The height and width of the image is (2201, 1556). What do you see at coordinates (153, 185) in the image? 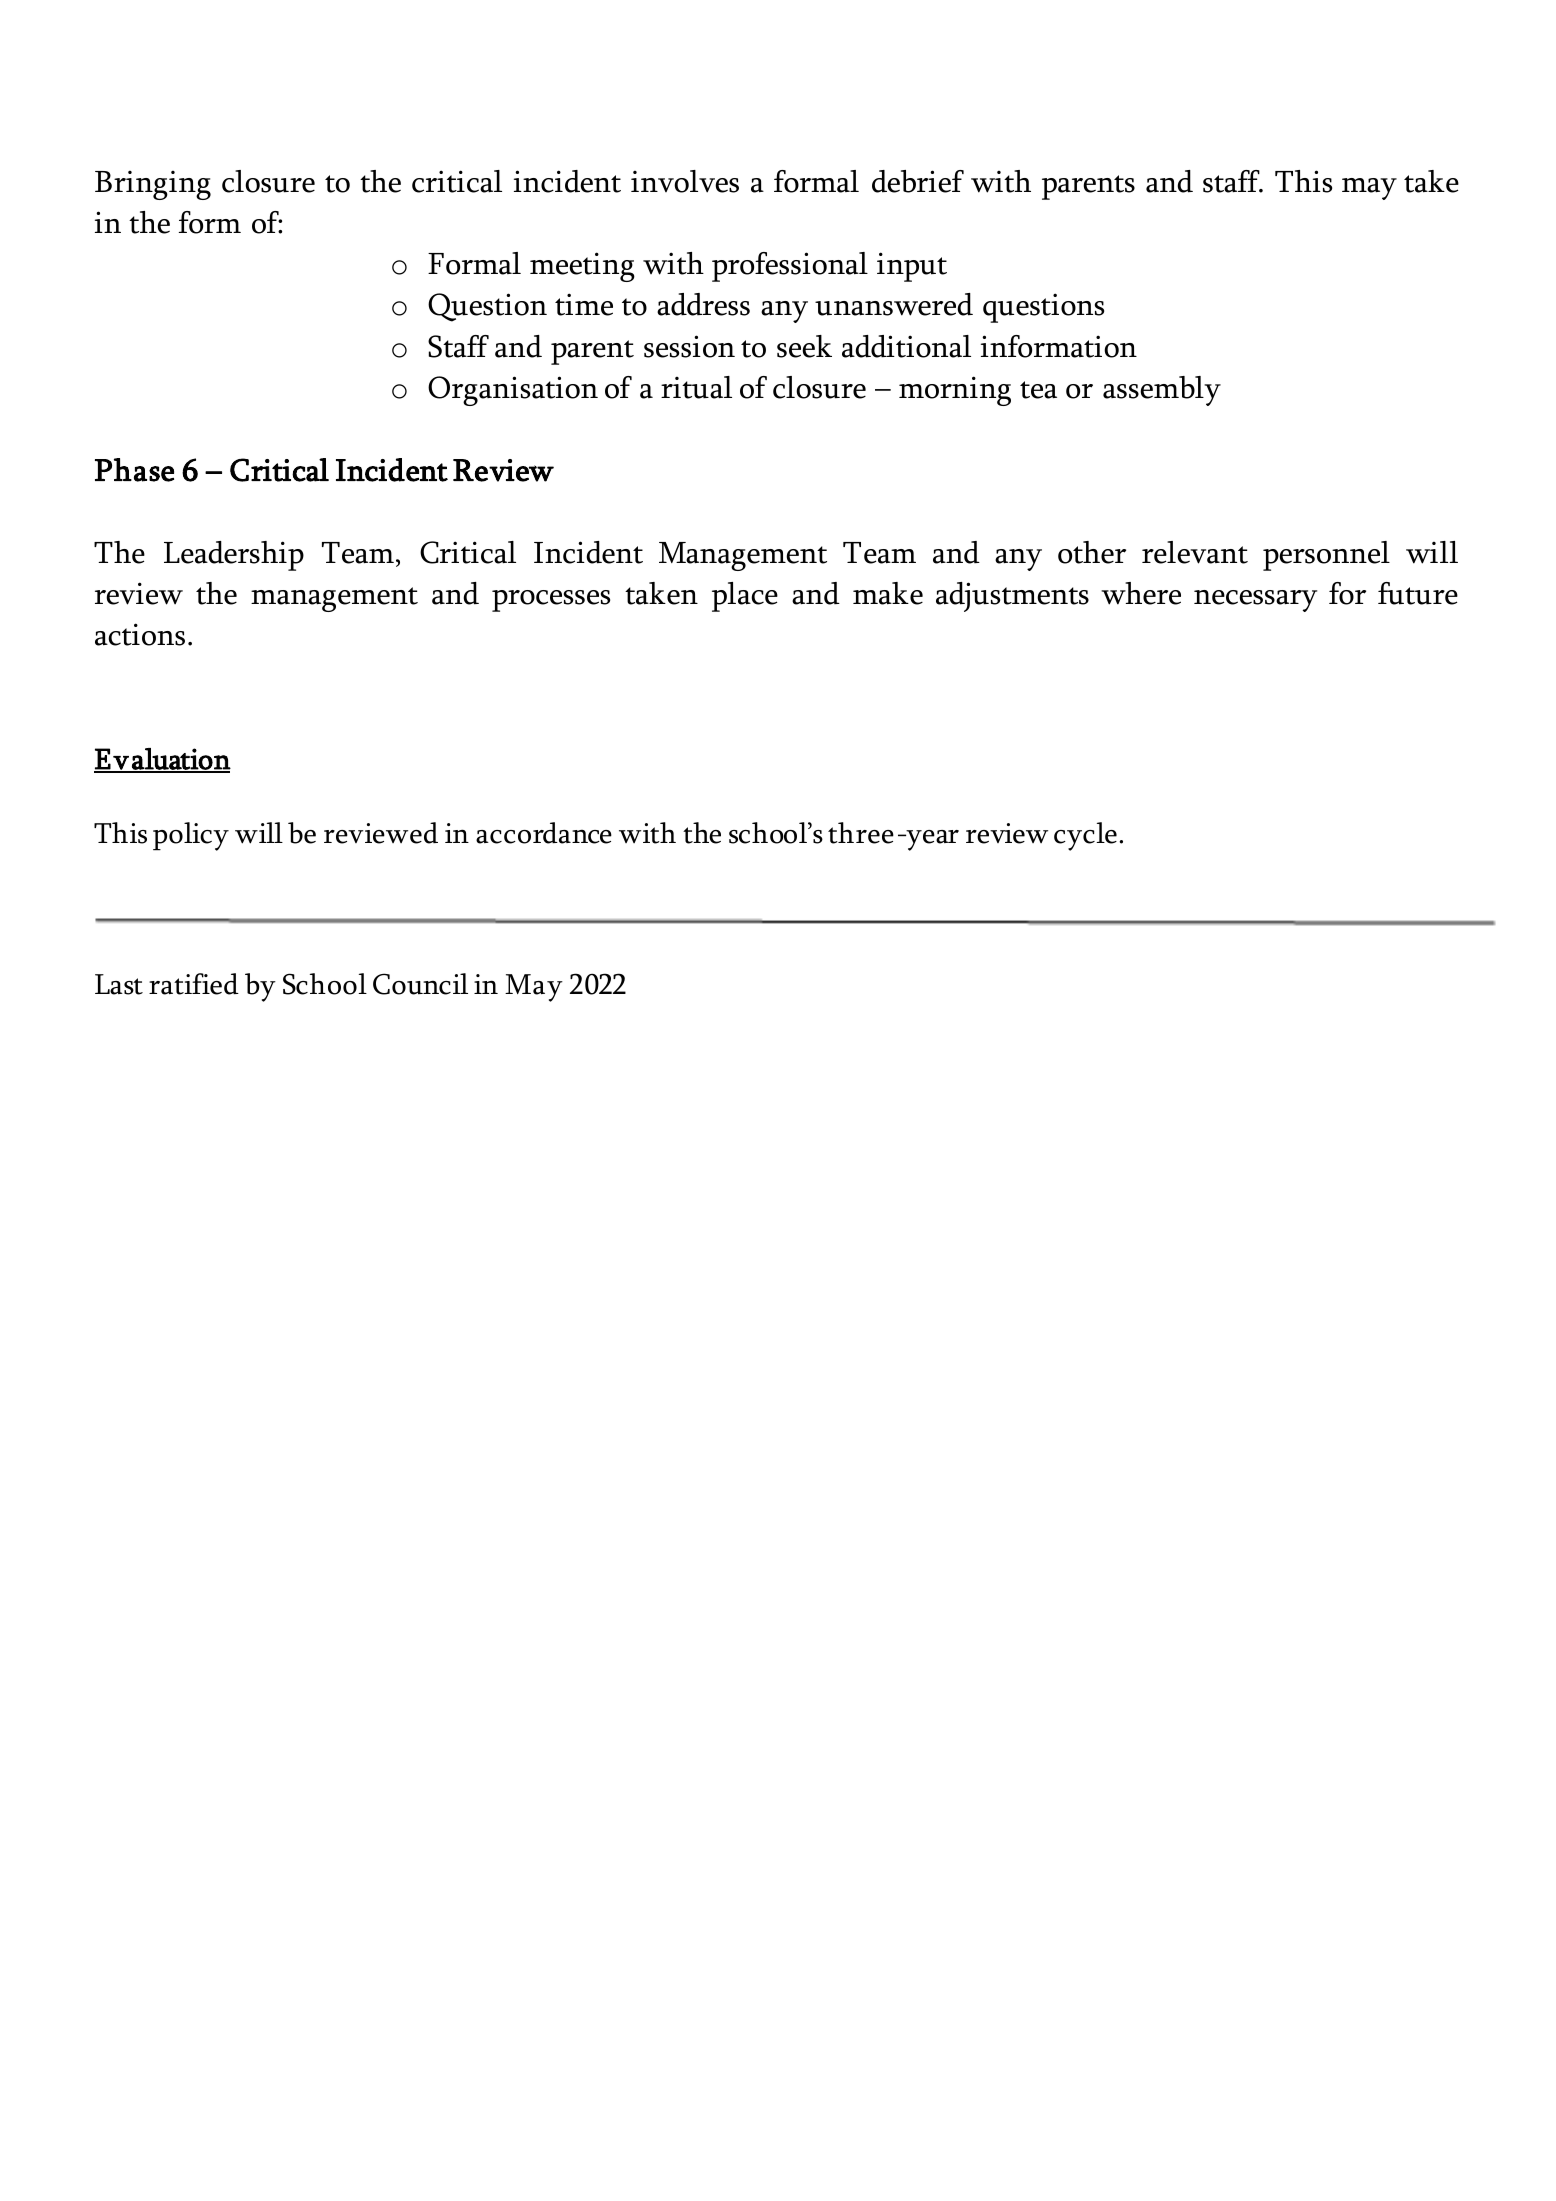
I see `Bringing` at bounding box center [153, 185].
